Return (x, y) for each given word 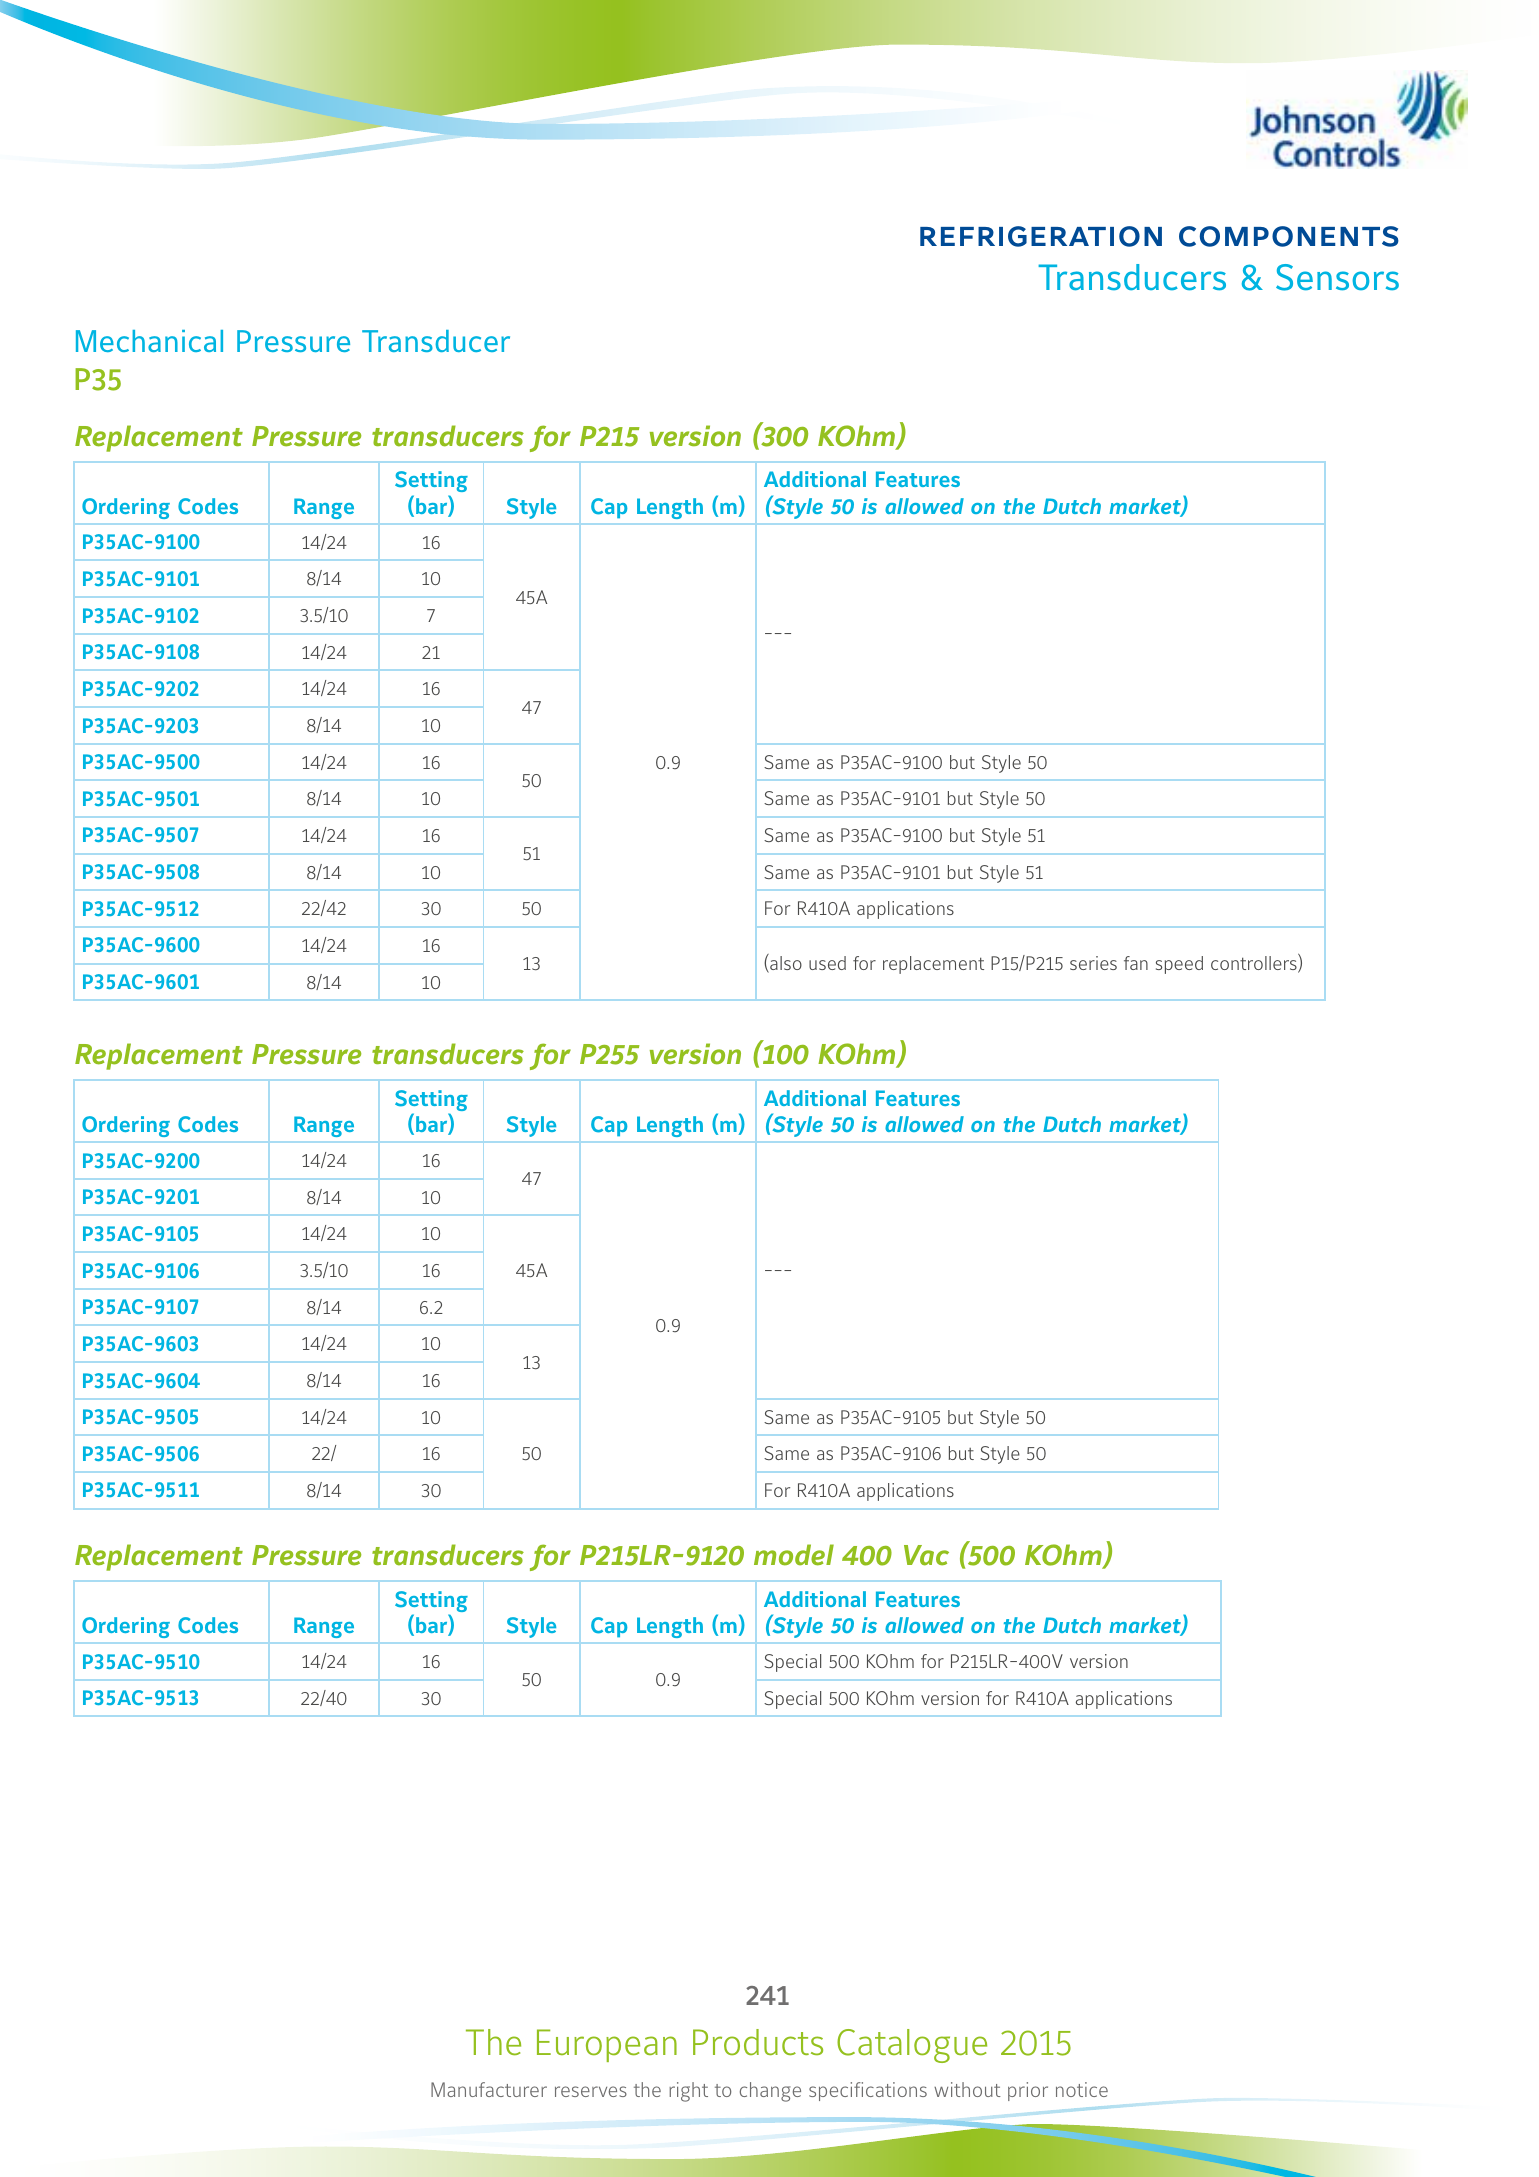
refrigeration (1041, 236)
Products (758, 2042)
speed (1179, 965)
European (607, 2045)
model (794, 1555)
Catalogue (912, 2046)
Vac (926, 1555)
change (770, 2092)
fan (1136, 963)
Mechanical (149, 341)
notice (1082, 2089)
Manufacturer (489, 2089)
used (827, 963)
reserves (591, 2091)
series (1093, 963)
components (1289, 236)
